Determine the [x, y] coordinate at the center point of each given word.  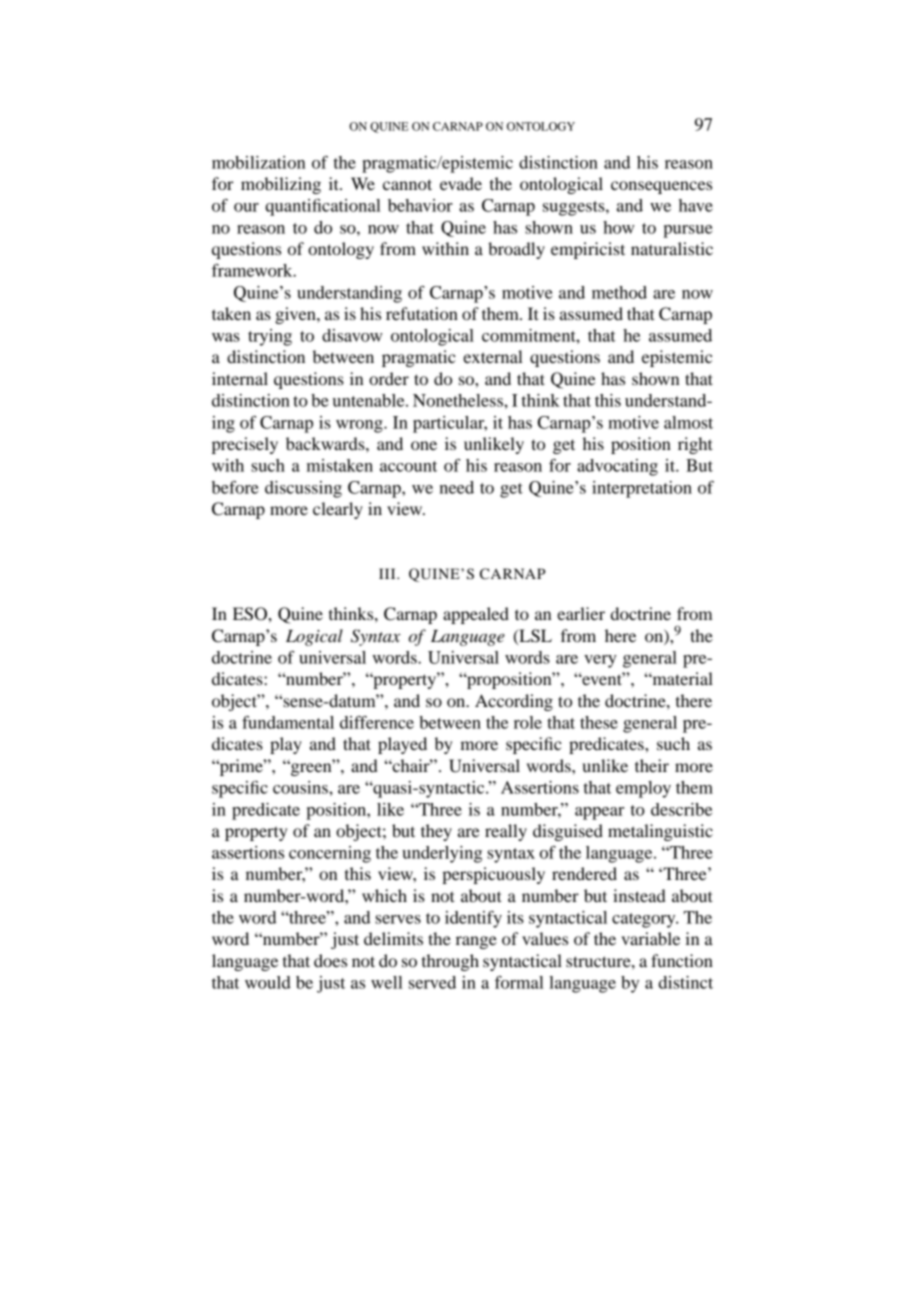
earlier [581, 613]
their [652, 765]
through [450, 962]
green [311, 768]
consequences [661, 187]
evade [461, 183]
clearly [338, 510]
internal [240, 378]
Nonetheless [459, 400]
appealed [476, 615]
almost [688, 422]
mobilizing [281, 185]
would [268, 982]
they [436, 832]
